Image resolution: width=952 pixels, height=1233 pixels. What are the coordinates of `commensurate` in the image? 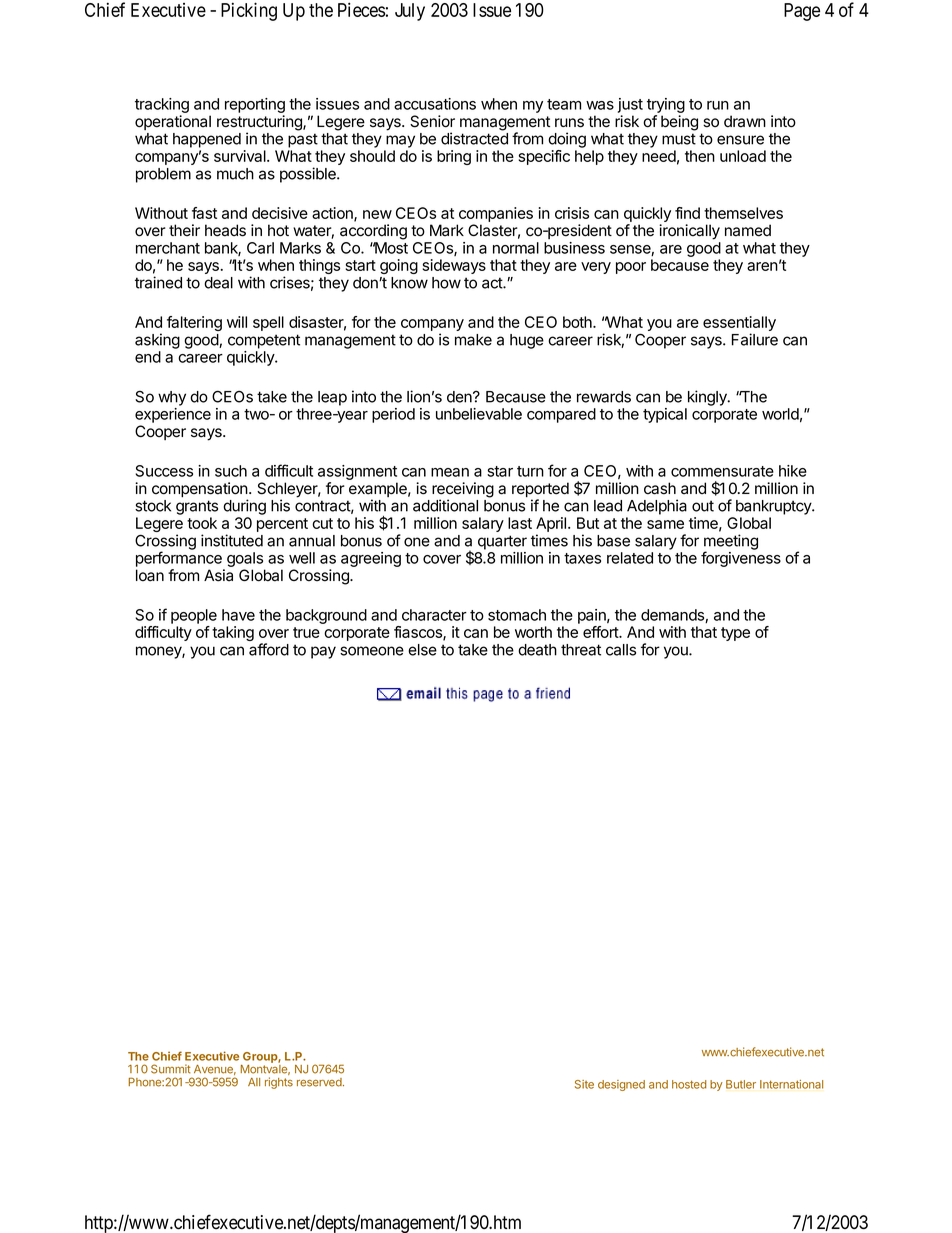 It's located at (722, 471).
